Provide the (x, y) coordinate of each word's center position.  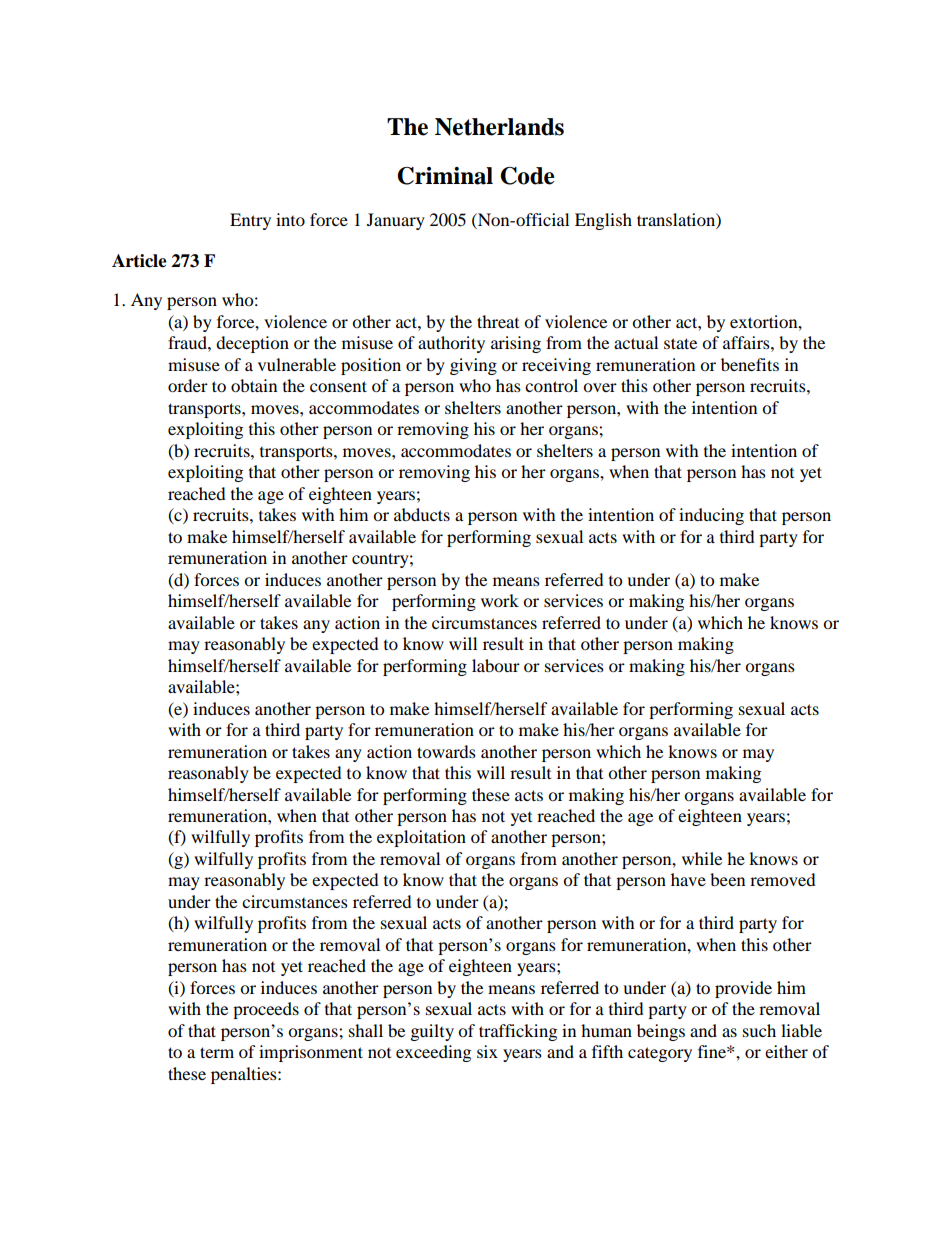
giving (473, 366)
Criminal (445, 176)
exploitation (421, 838)
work (500, 600)
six (487, 1051)
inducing (711, 516)
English (603, 221)
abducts (422, 514)
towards (446, 751)
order (188, 385)
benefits (750, 364)
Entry (250, 221)
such (759, 1030)
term (217, 1052)
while (702, 858)
